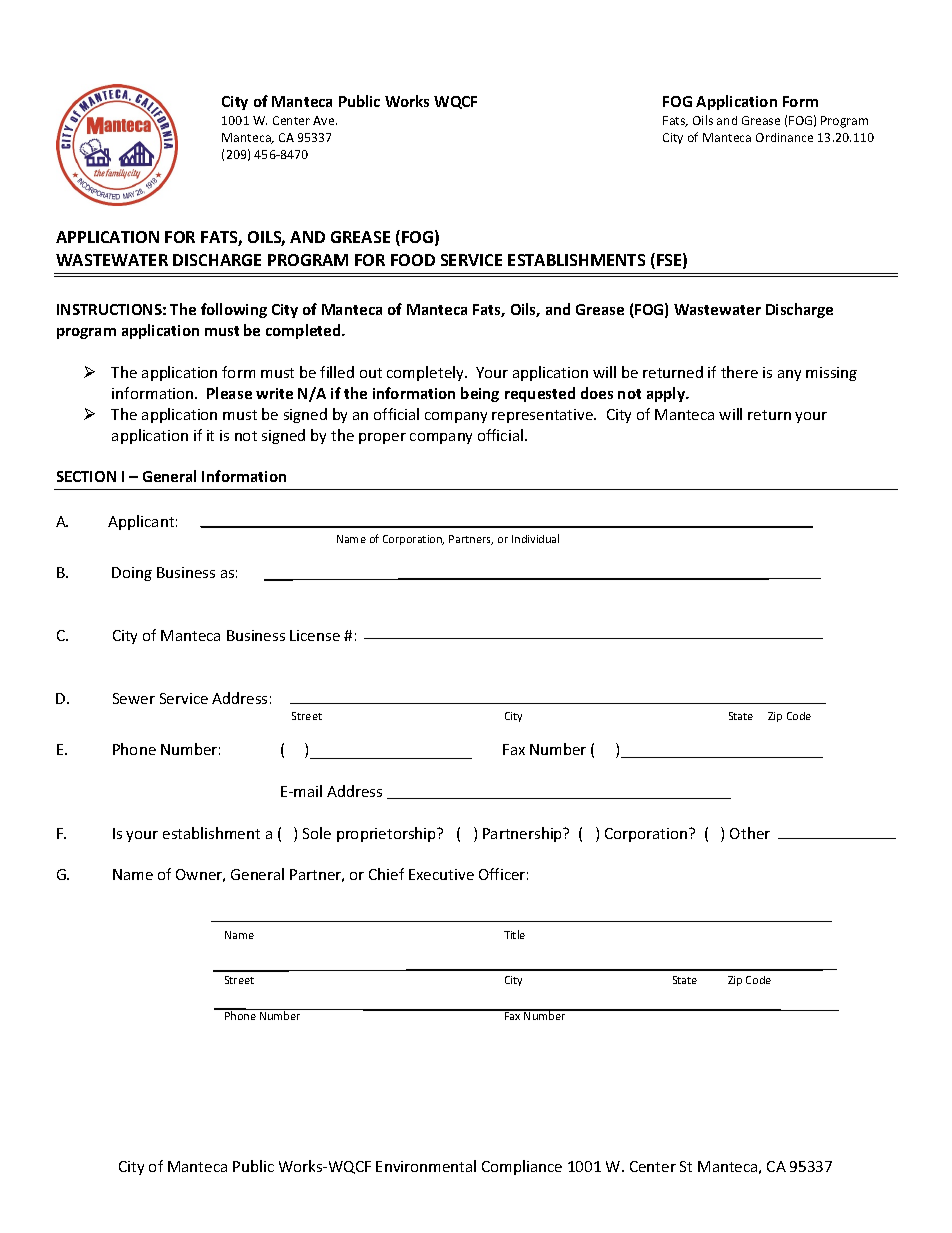  What do you see at coordinates (522, 1167) in the screenshot?
I see `Compliance` at bounding box center [522, 1167].
